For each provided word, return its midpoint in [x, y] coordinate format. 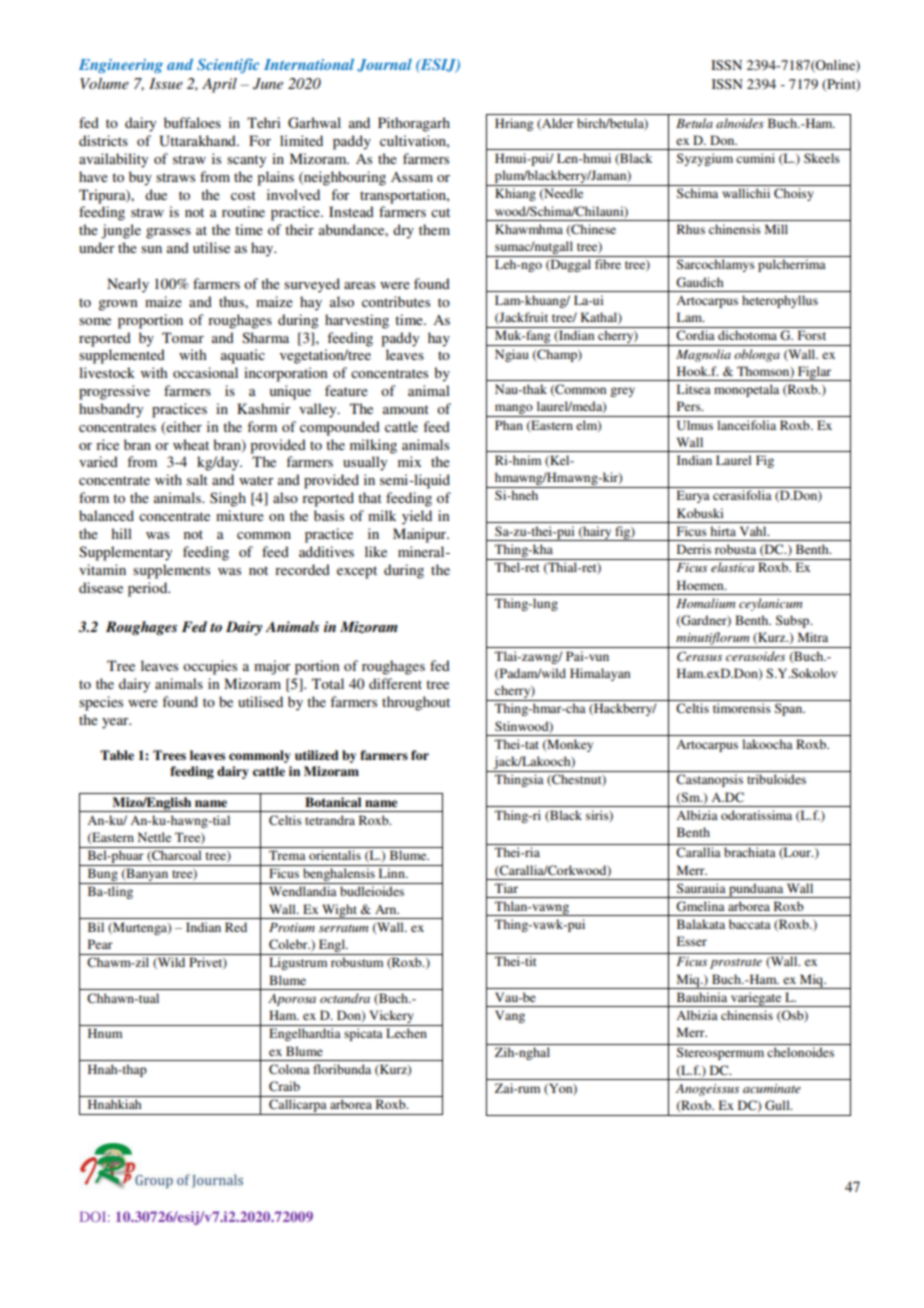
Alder [557, 124]
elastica [732, 567]
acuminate [772, 1088]
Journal [384, 65]
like [376, 551]
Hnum [105, 1033]
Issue [166, 83]
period [149, 589]
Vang [510, 1016]
